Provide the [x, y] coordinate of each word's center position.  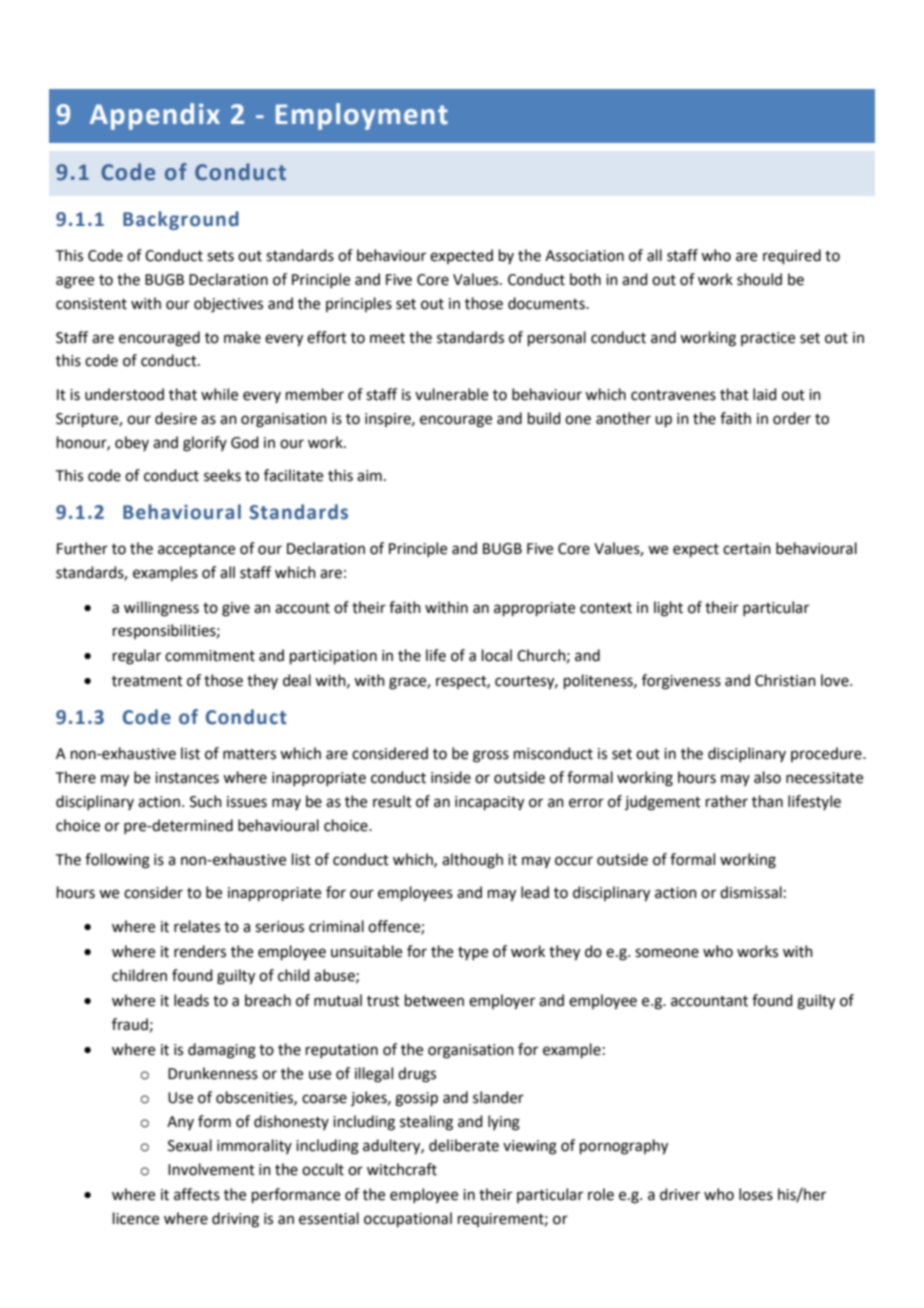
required [792, 256]
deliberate [464, 1145]
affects [197, 1194]
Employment [362, 116]
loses [756, 1194]
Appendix [155, 116]
